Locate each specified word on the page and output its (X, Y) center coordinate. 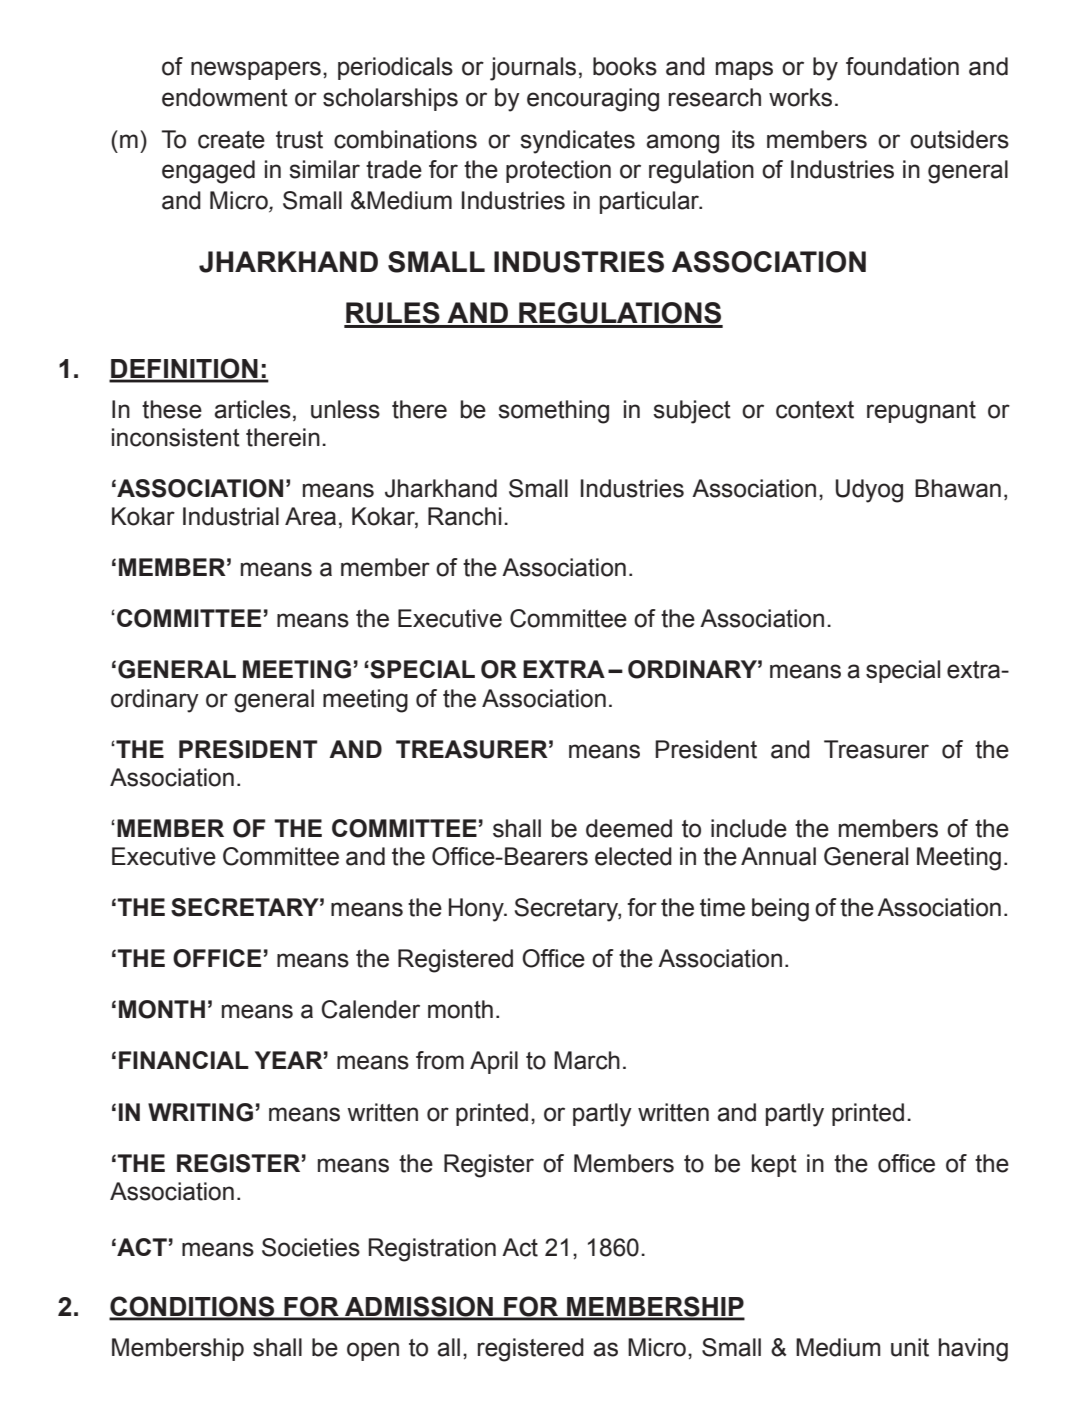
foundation (902, 66)
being (780, 910)
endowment (225, 97)
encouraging (593, 100)
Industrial (231, 516)
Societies (311, 1247)
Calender (371, 1009)
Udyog (869, 491)
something (553, 412)
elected (633, 856)
